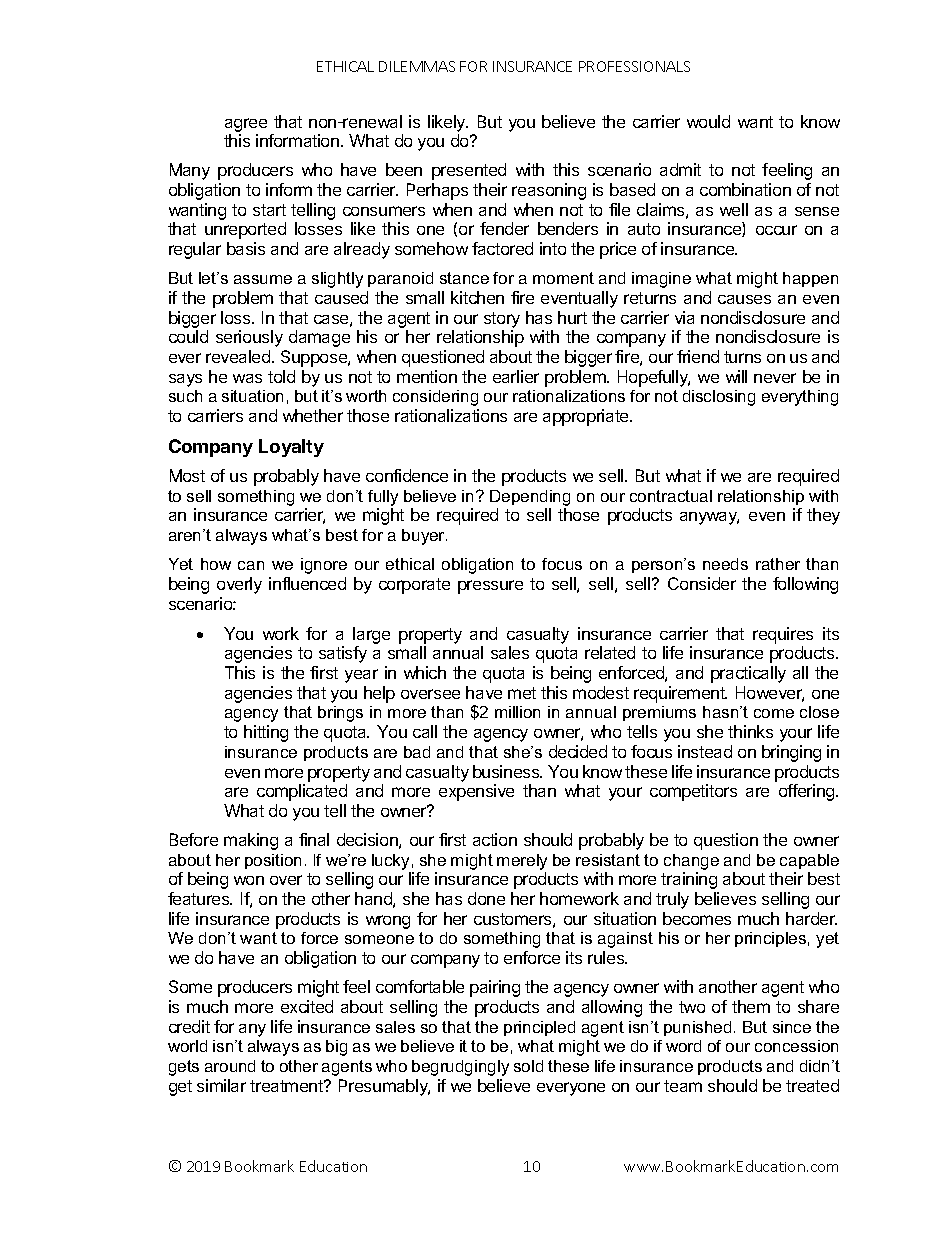 The height and width of the screenshot is (1233, 952). I want to click on agree, so click(246, 125).
